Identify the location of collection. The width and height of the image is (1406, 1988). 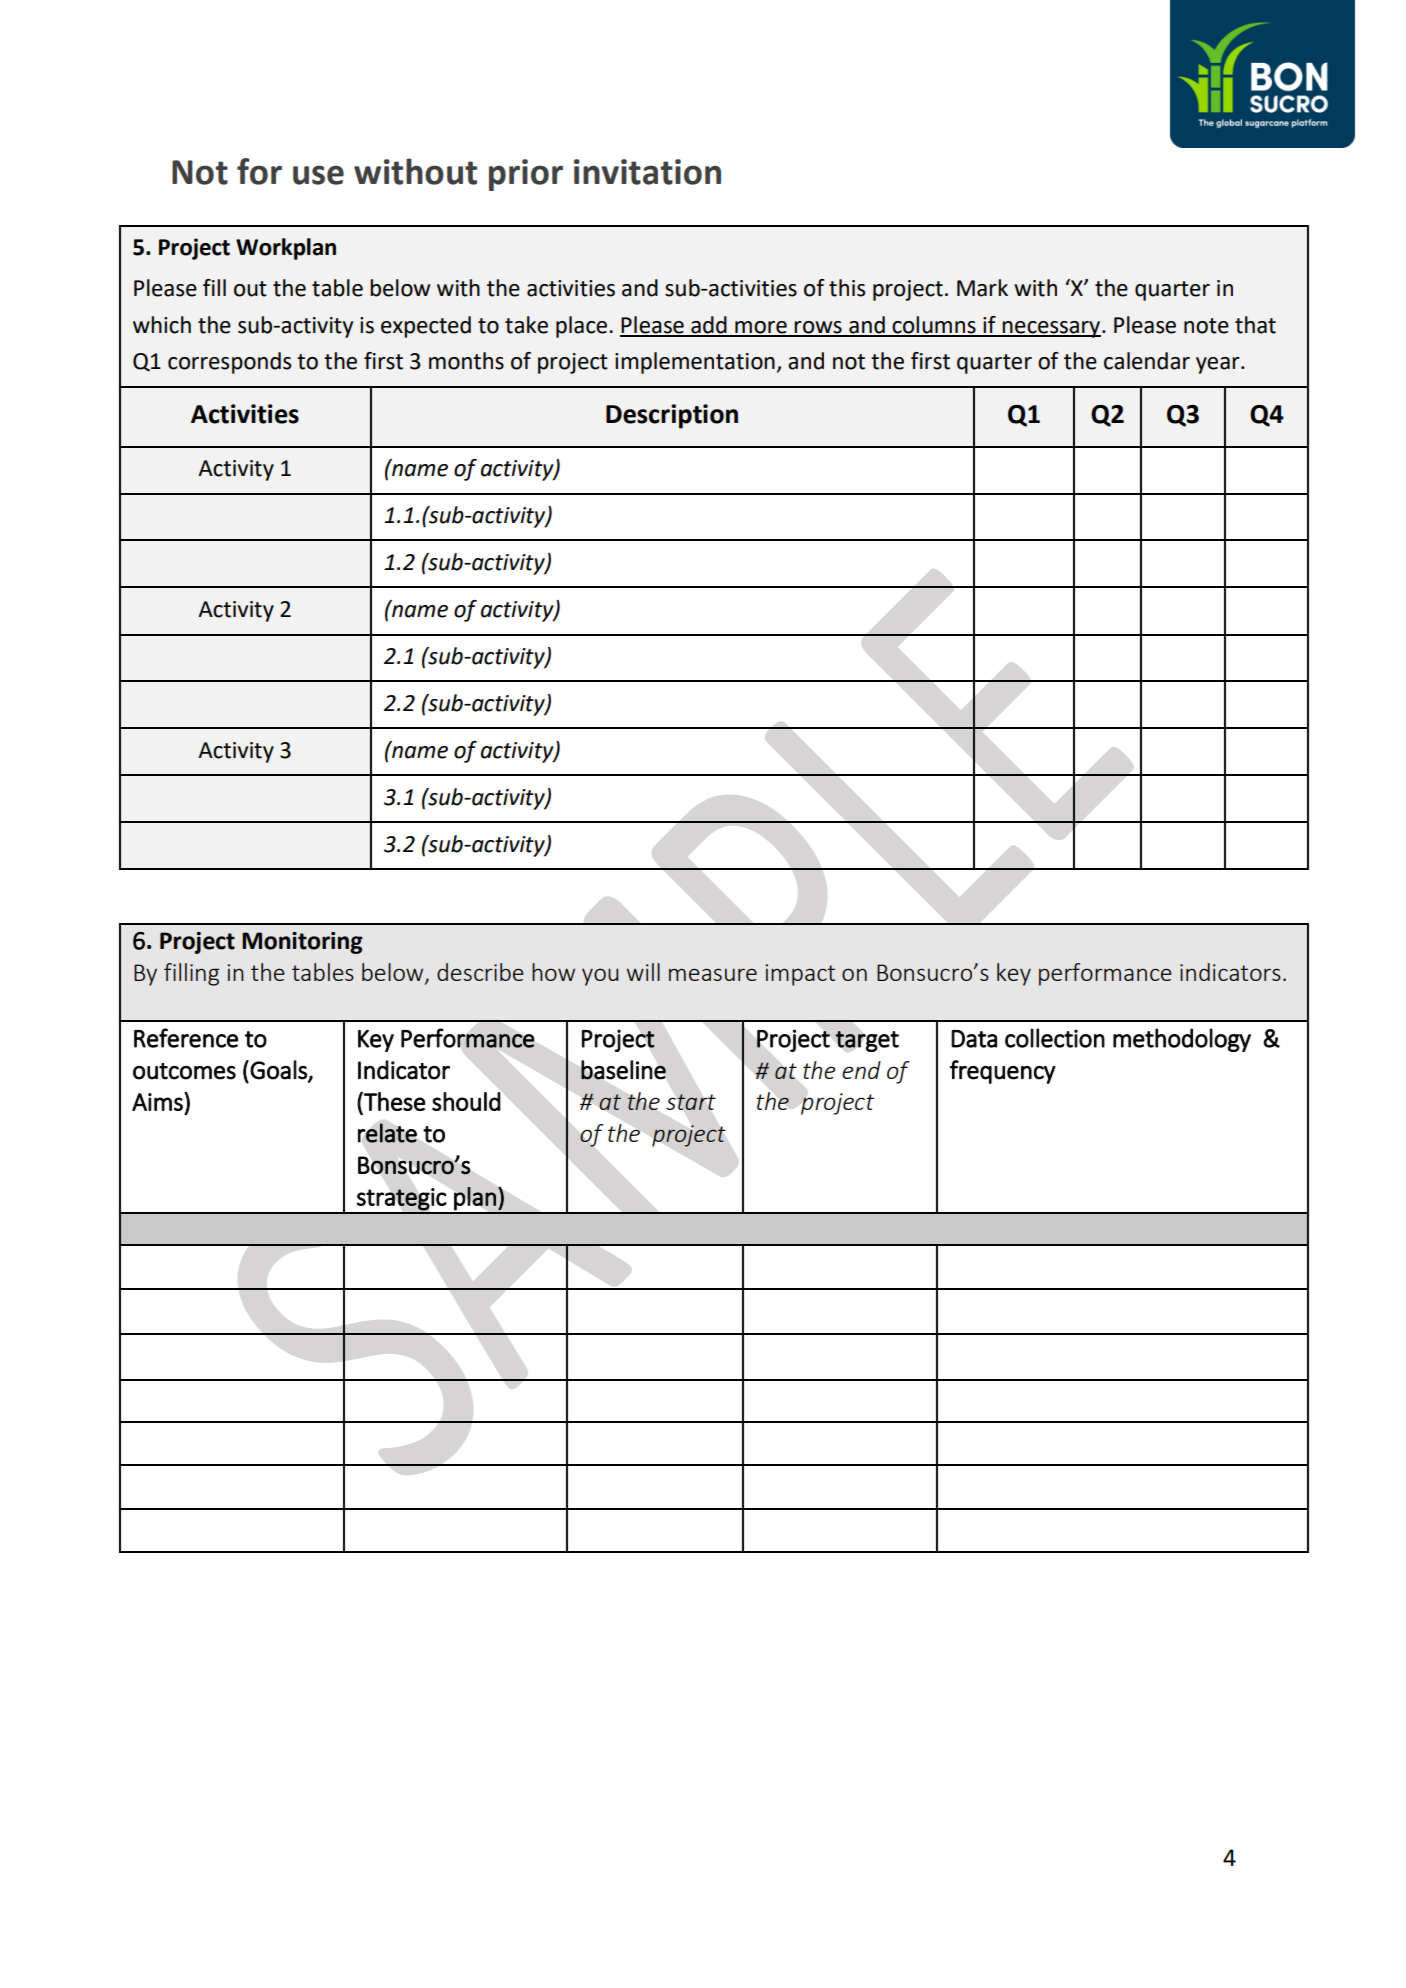
(1055, 1038).
